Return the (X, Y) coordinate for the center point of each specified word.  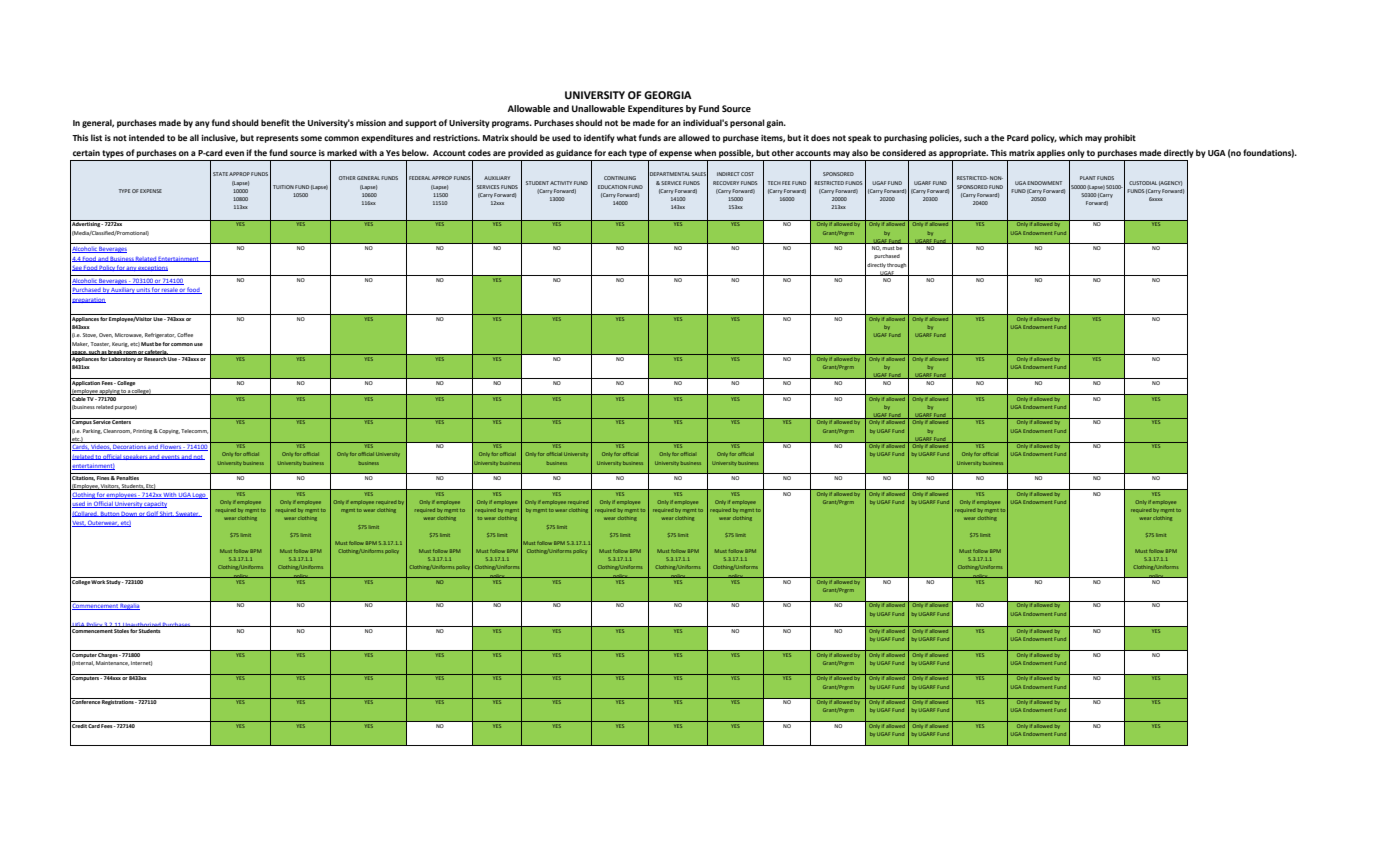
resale (170, 291)
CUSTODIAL (1143, 183)
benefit (275, 122)
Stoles (121, 629)
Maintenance (112, 663)
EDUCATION (612, 187)
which (1071, 137)
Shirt (167, 514)
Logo (200, 496)
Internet (141, 663)
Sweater (188, 514)
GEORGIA (668, 95)
